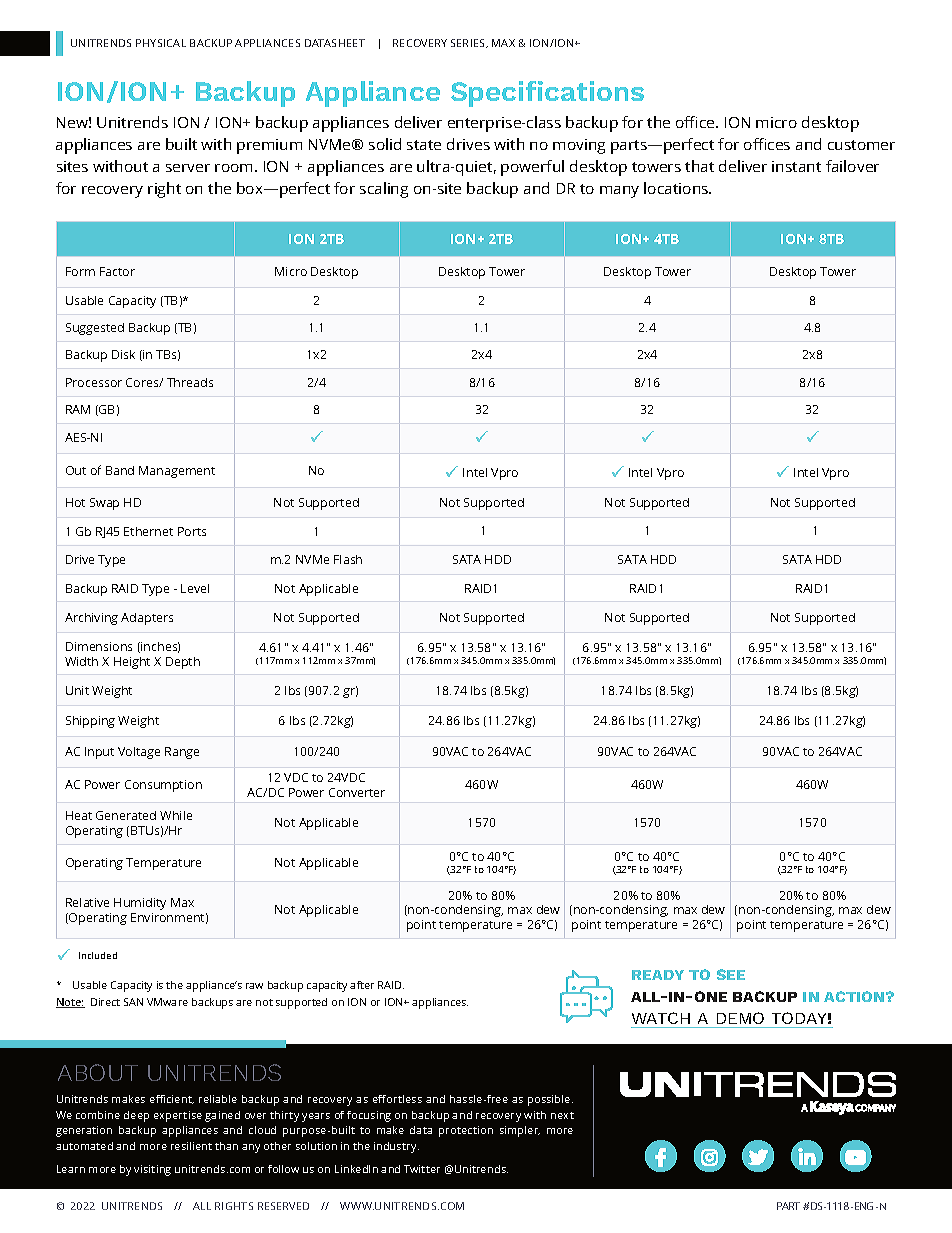  Describe the element at coordinates (740, 1018) in the page. I see `DEMO` at that location.
